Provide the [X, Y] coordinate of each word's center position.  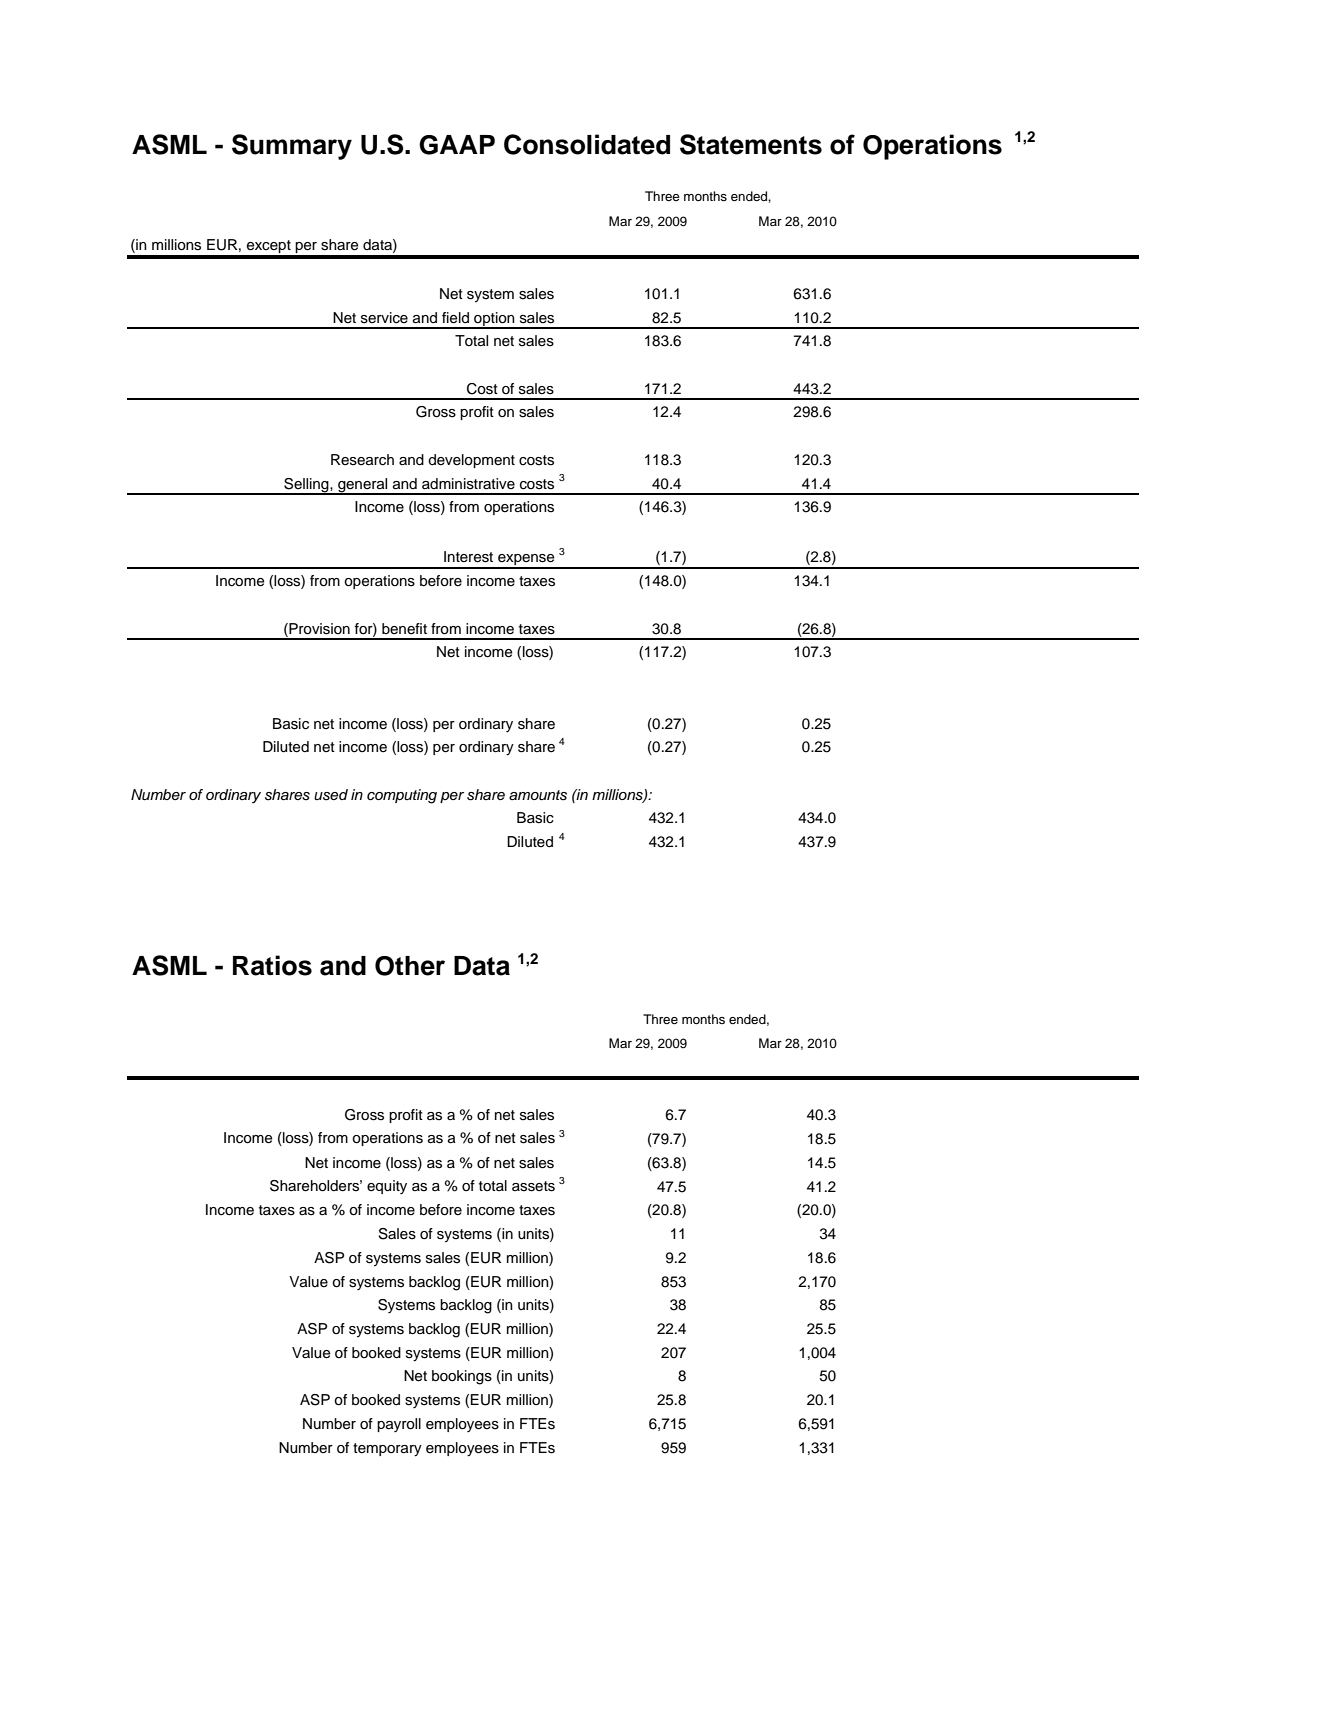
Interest [468, 557]
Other [410, 966]
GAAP [457, 145]
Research [362, 460]
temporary [387, 1450]
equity [387, 1187]
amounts [538, 795]
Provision [318, 629]
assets [533, 1186]
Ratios [272, 965]
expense [526, 561]
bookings [462, 1377]
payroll [399, 1425]
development [471, 461]
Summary [292, 147]
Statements [751, 144]
